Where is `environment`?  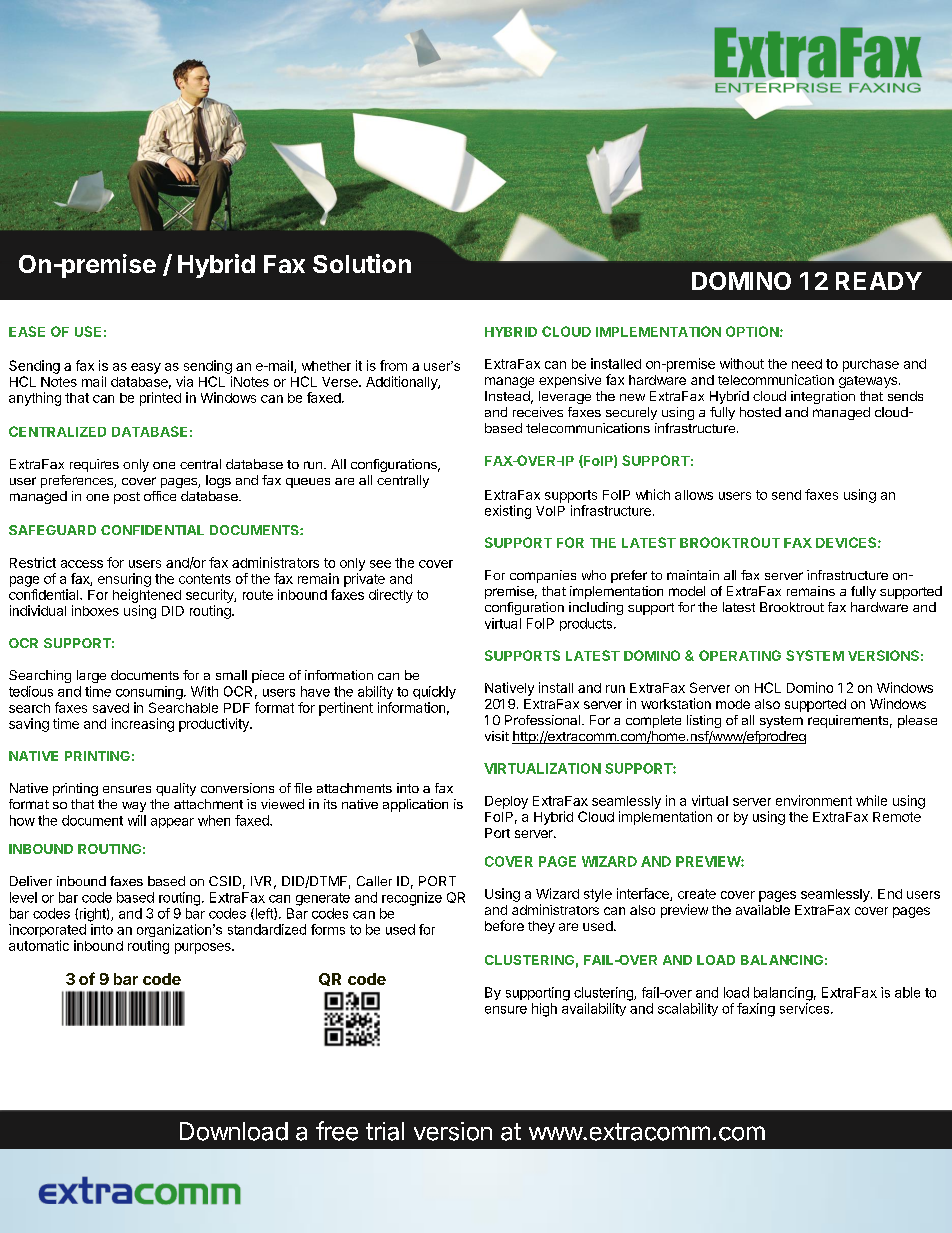 environment is located at coordinates (814, 800).
